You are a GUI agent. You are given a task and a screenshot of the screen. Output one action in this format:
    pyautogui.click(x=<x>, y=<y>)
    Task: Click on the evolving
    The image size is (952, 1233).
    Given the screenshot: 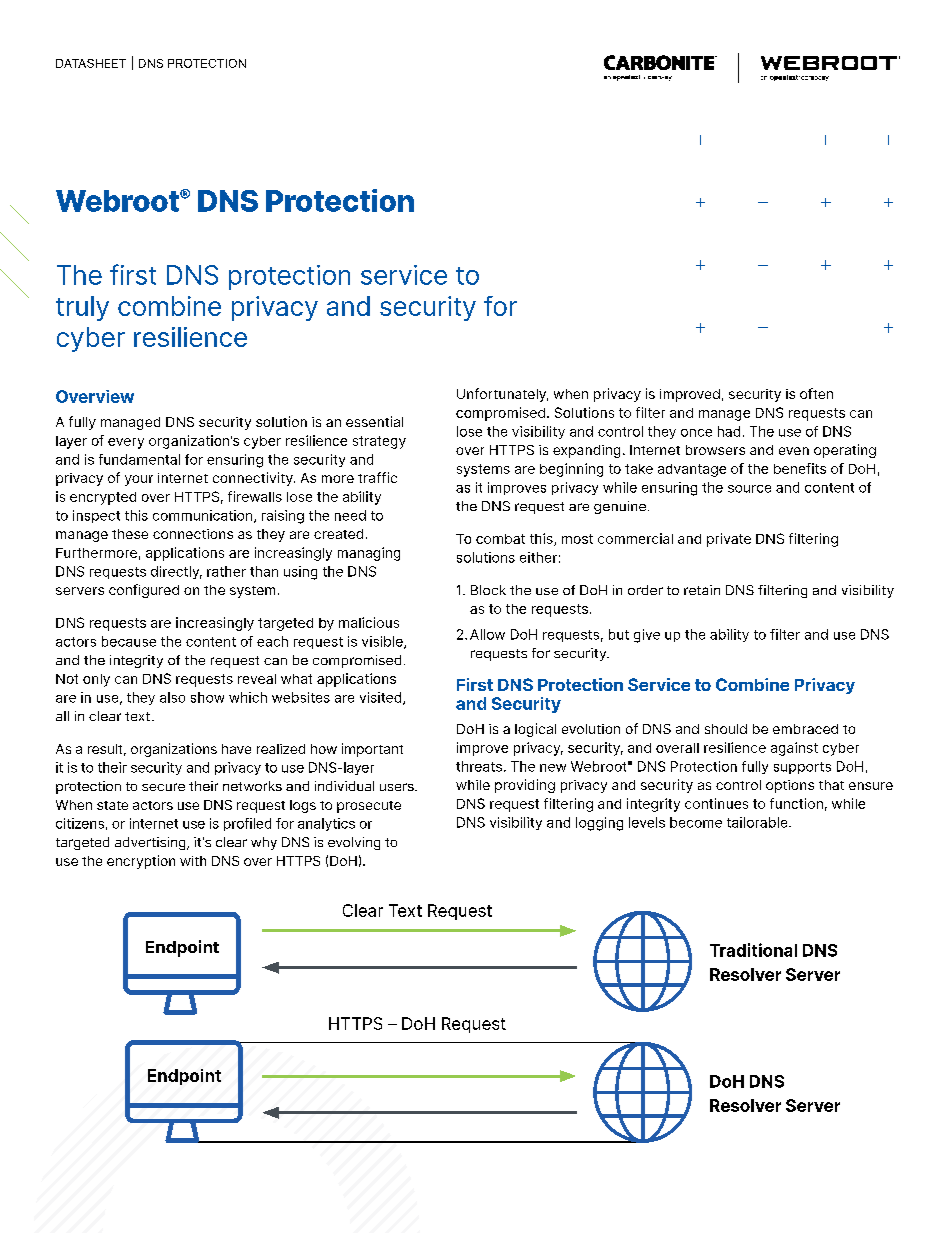 What is the action you would take?
    pyautogui.click(x=354, y=843)
